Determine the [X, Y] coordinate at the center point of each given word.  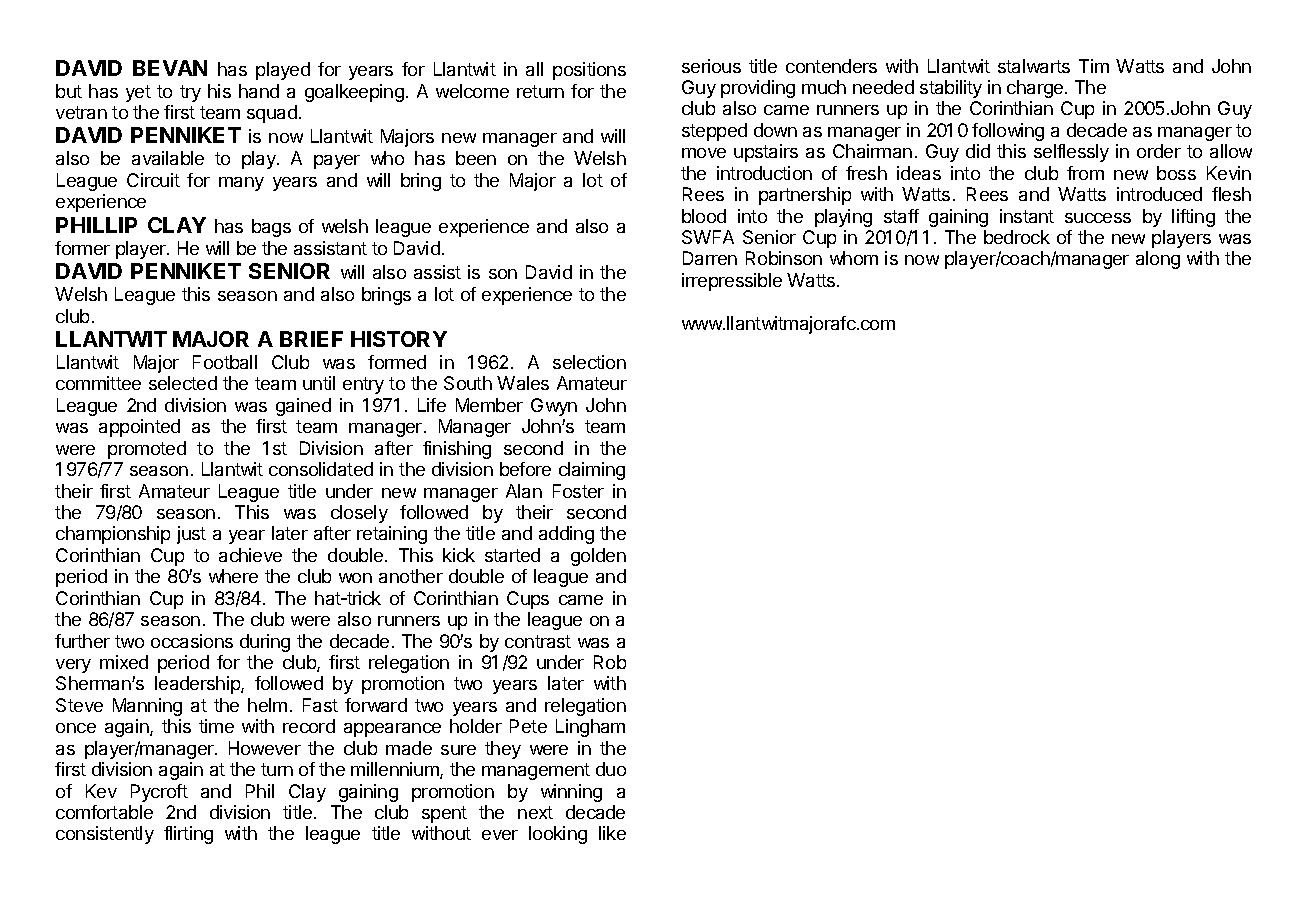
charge [1036, 89]
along [1158, 260]
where [233, 576]
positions [589, 71]
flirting [188, 835]
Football [225, 362]
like [612, 833]
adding [566, 535]
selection [589, 362]
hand [259, 91]
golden [598, 557]
